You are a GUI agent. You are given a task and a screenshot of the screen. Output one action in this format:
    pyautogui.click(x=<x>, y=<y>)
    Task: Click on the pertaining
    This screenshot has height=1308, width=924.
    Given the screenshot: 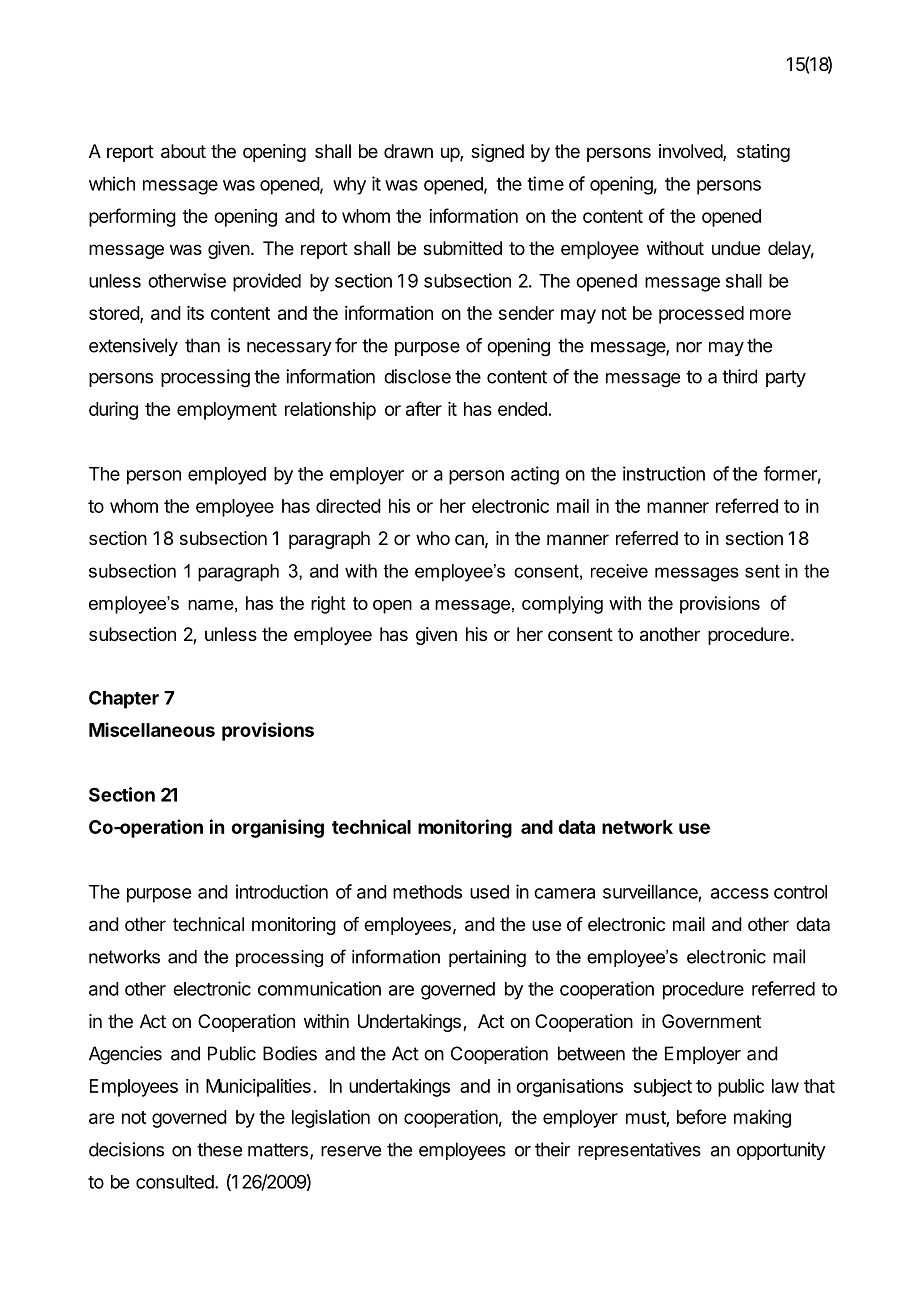 What is the action you would take?
    pyautogui.click(x=487, y=958)
